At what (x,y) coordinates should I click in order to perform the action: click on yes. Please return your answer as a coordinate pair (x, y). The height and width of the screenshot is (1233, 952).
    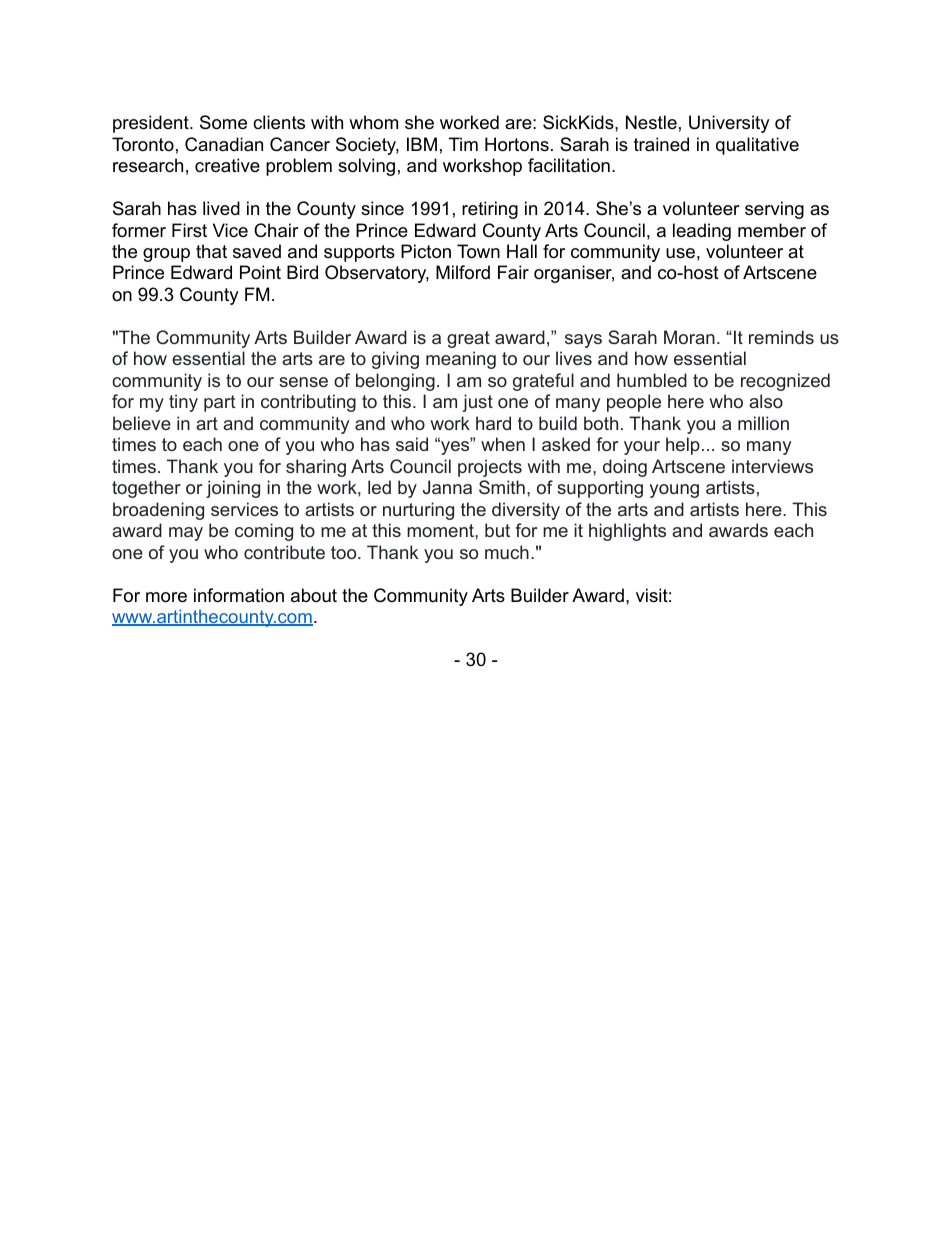
    Looking at the image, I should click on (455, 447).
